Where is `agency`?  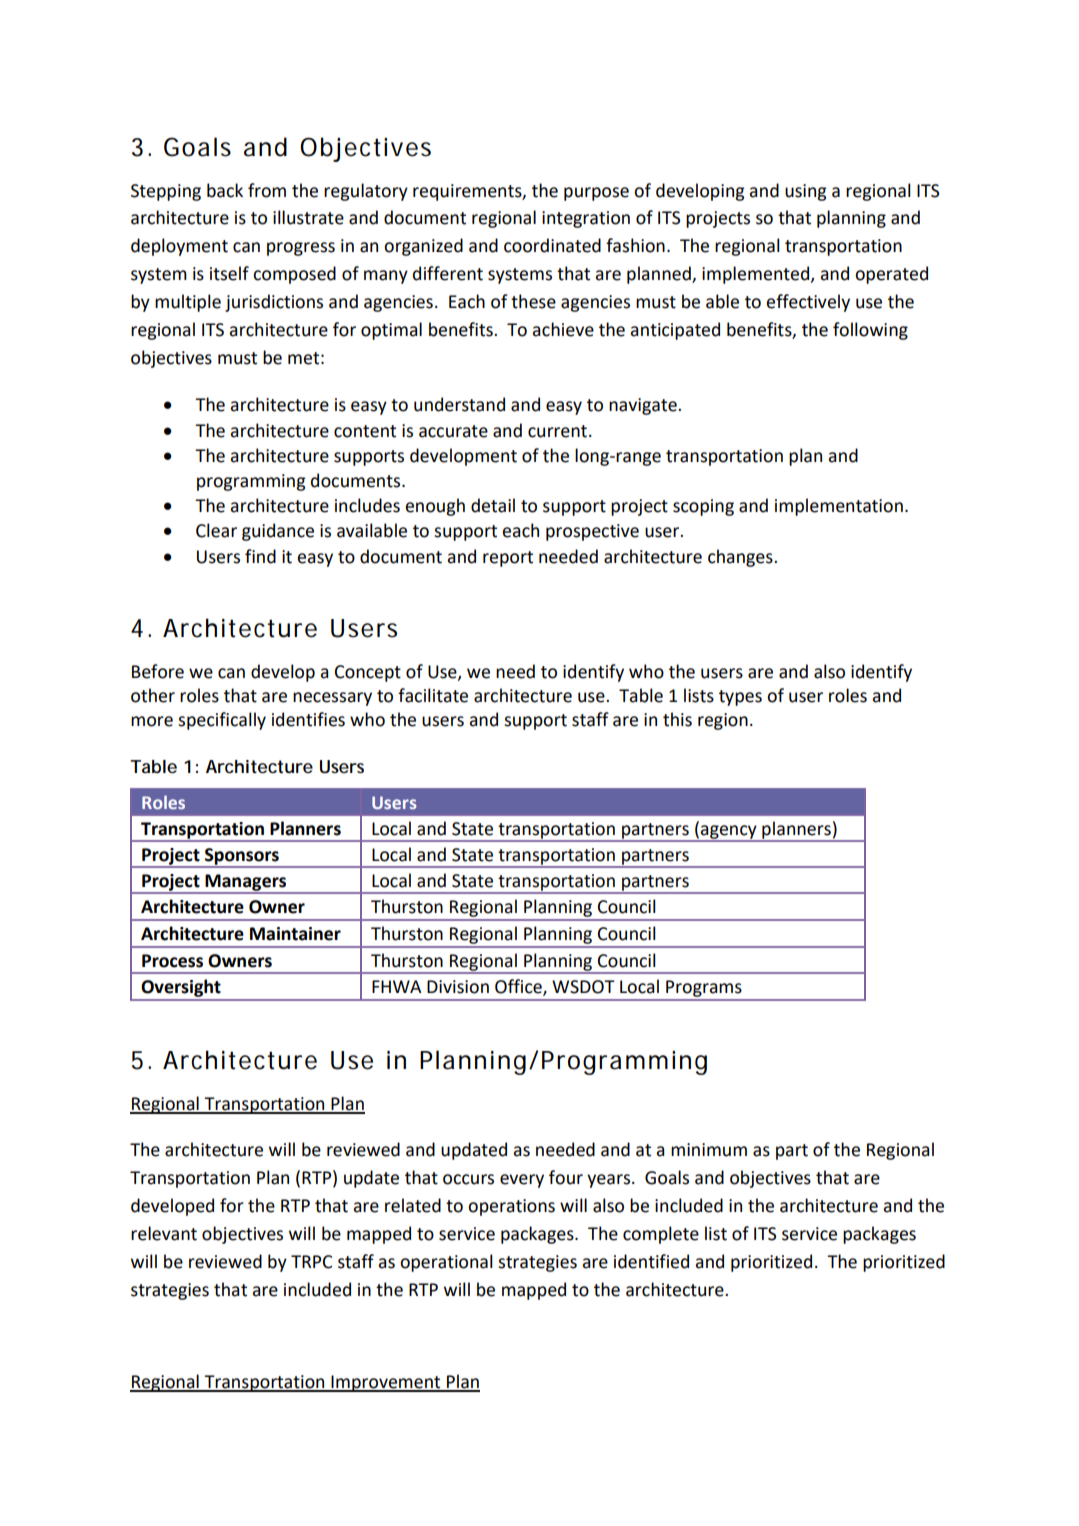 agency is located at coordinates (729, 833).
